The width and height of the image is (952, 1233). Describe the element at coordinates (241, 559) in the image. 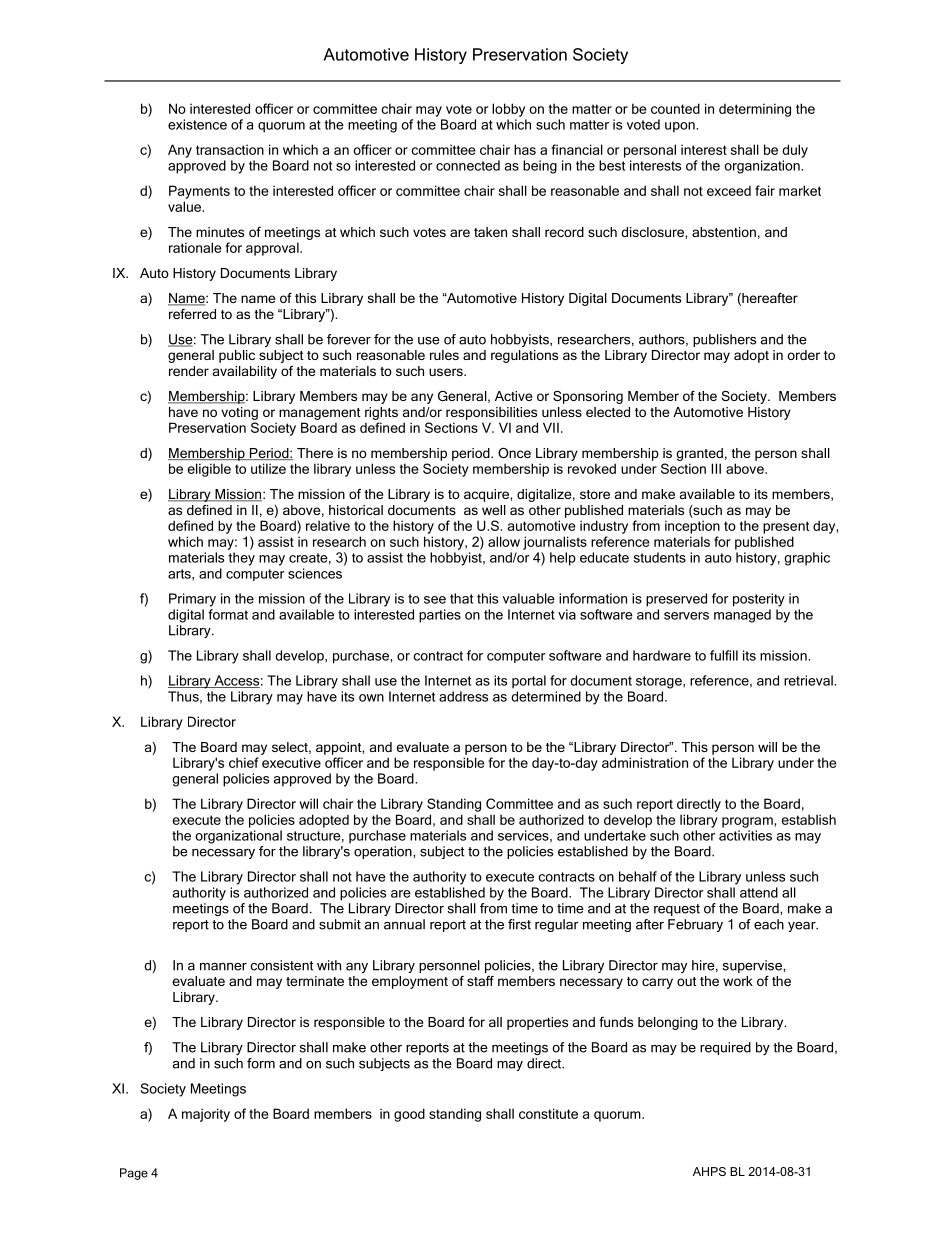

I see `they` at that location.
